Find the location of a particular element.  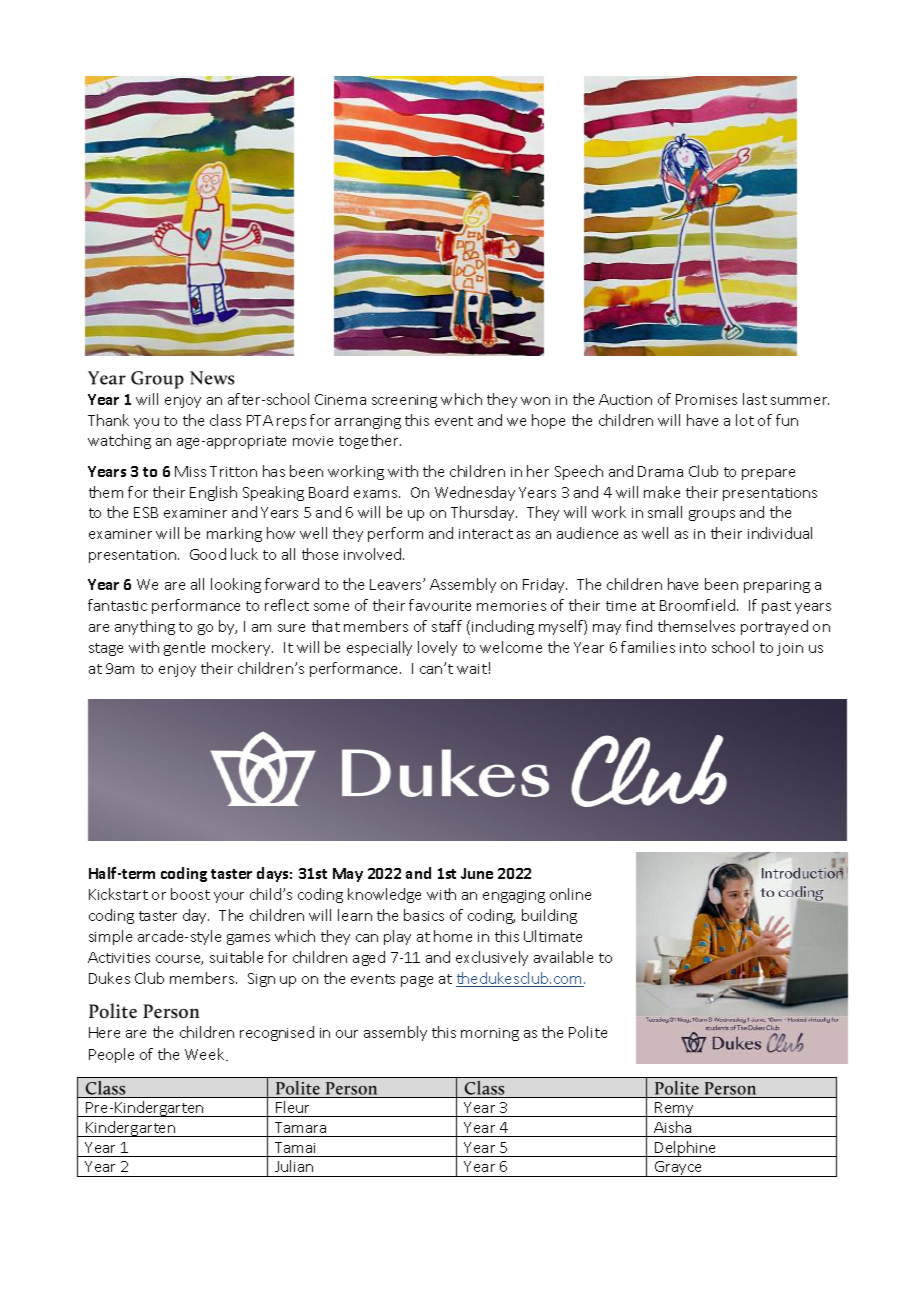

looking is located at coordinates (236, 585).
